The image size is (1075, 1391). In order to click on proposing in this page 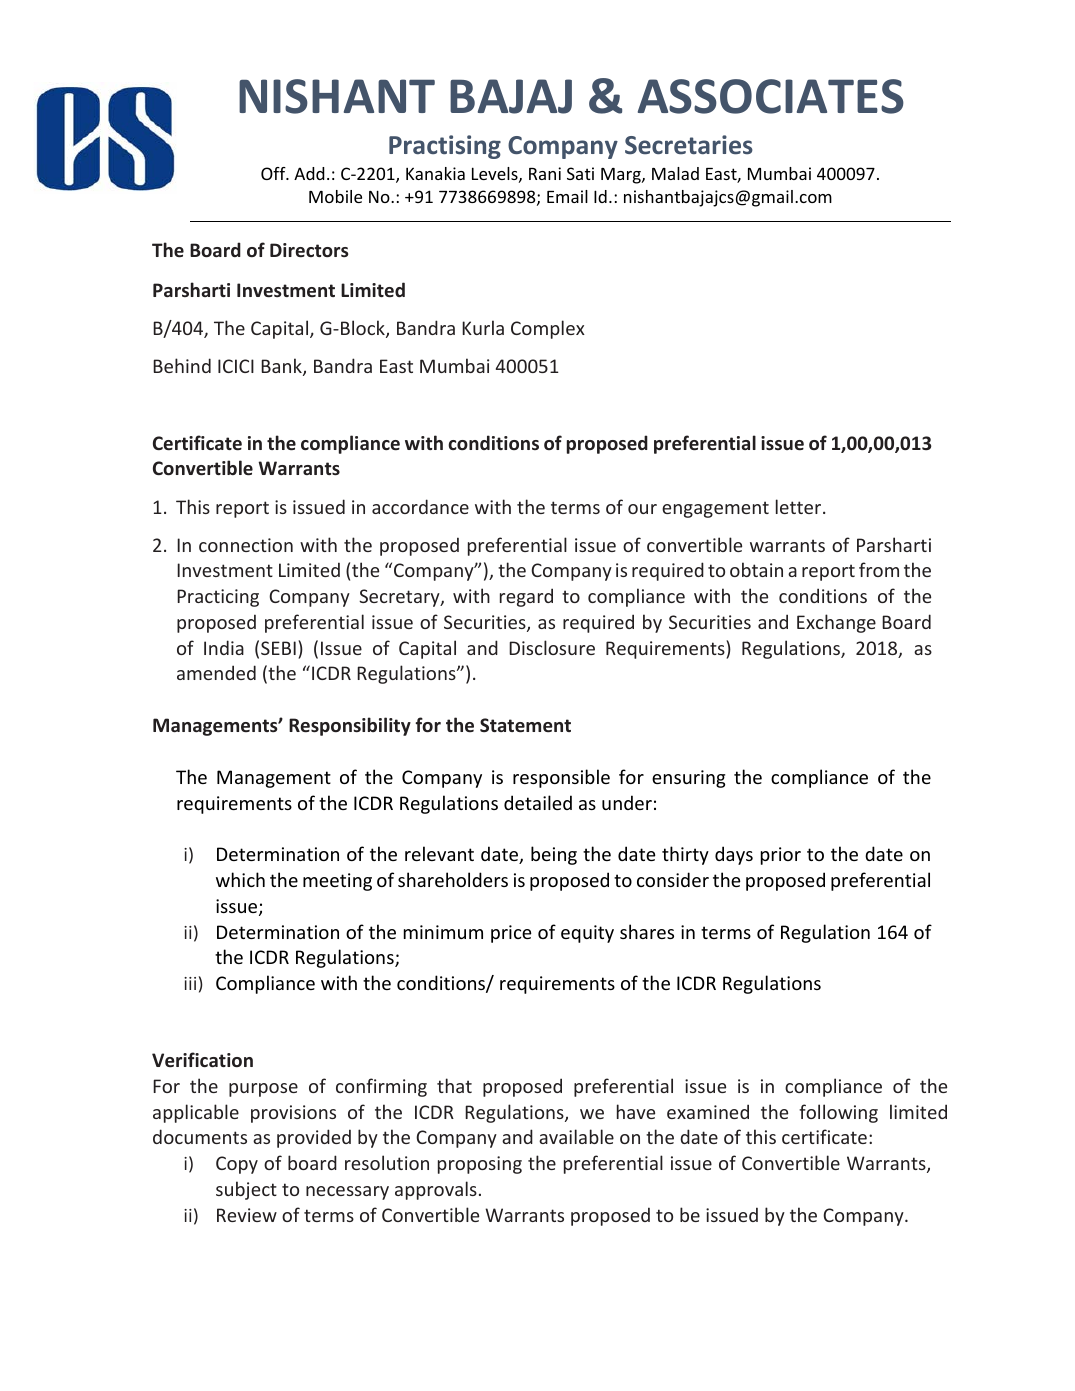, I will do `click(480, 1165)`.
